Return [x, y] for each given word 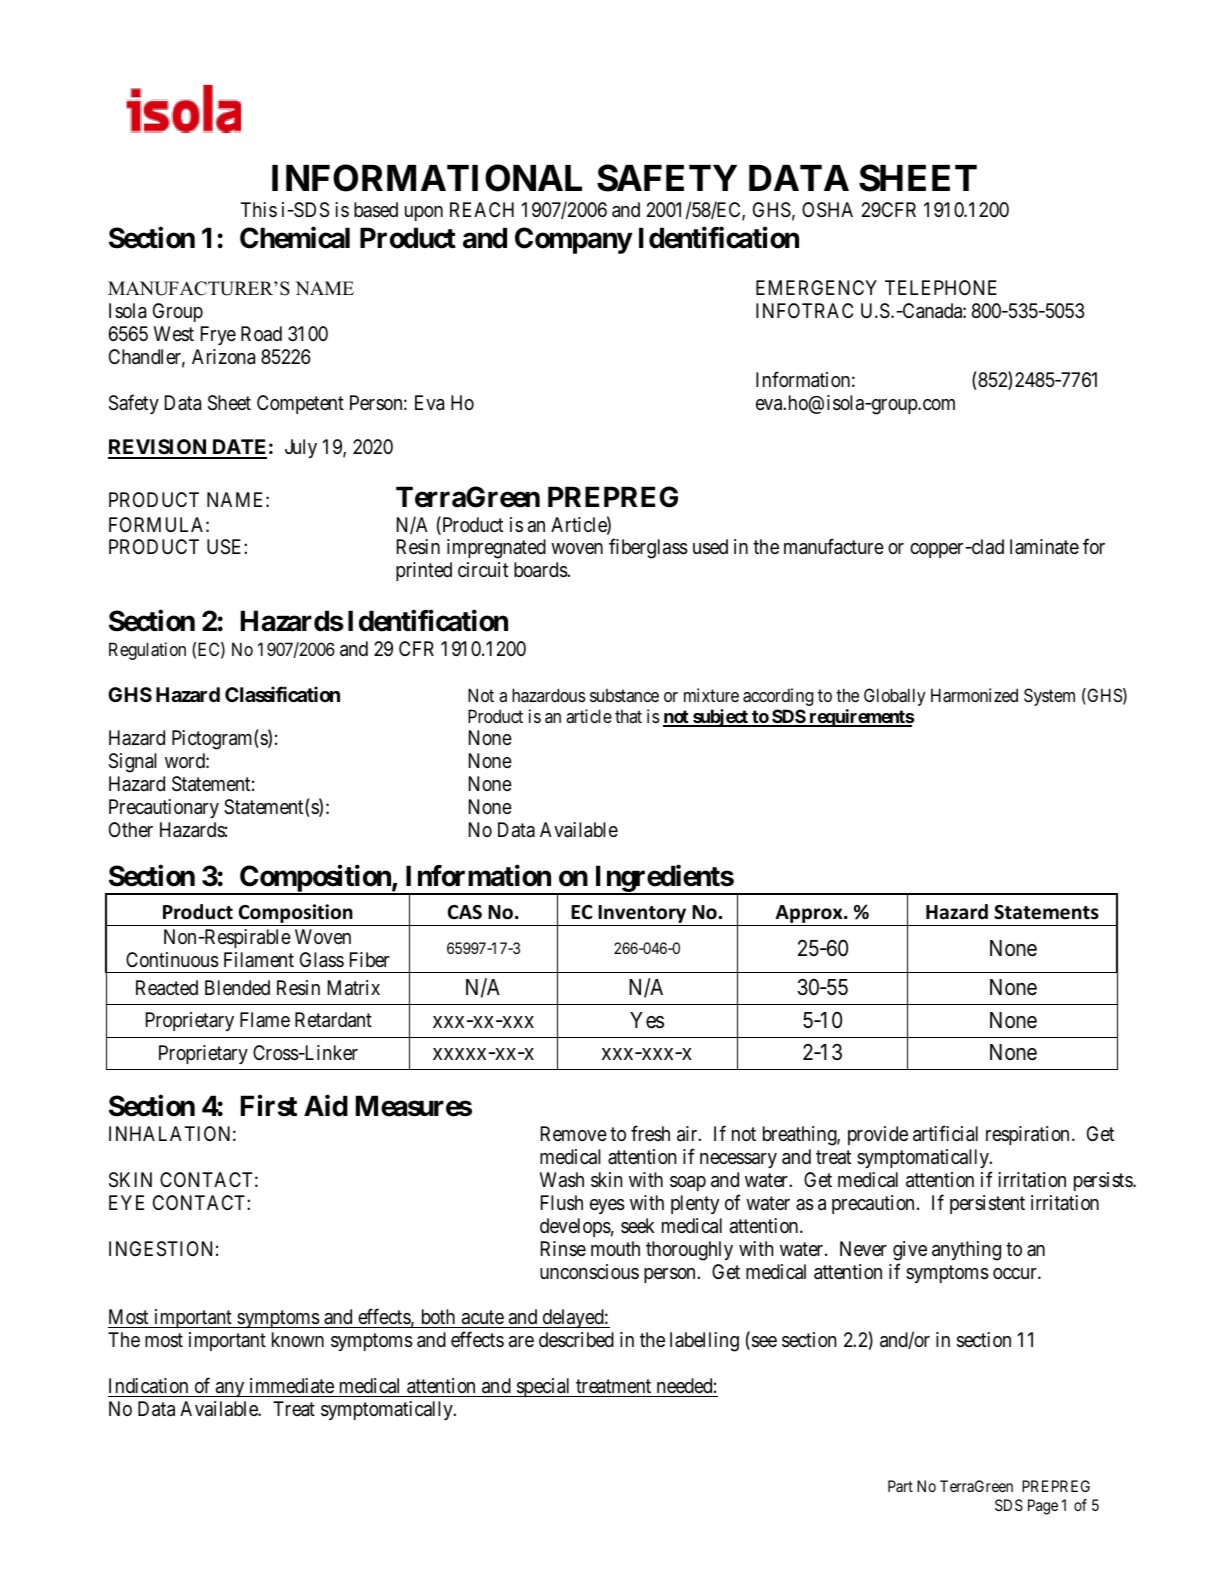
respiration [1027, 1135]
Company [573, 240]
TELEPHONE [941, 287]
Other [131, 830]
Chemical [295, 238]
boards [541, 570]
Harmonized [974, 695]
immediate [292, 1386]
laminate [1044, 547]
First [269, 1106]
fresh [650, 1133]
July [301, 448]
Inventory [642, 915]
